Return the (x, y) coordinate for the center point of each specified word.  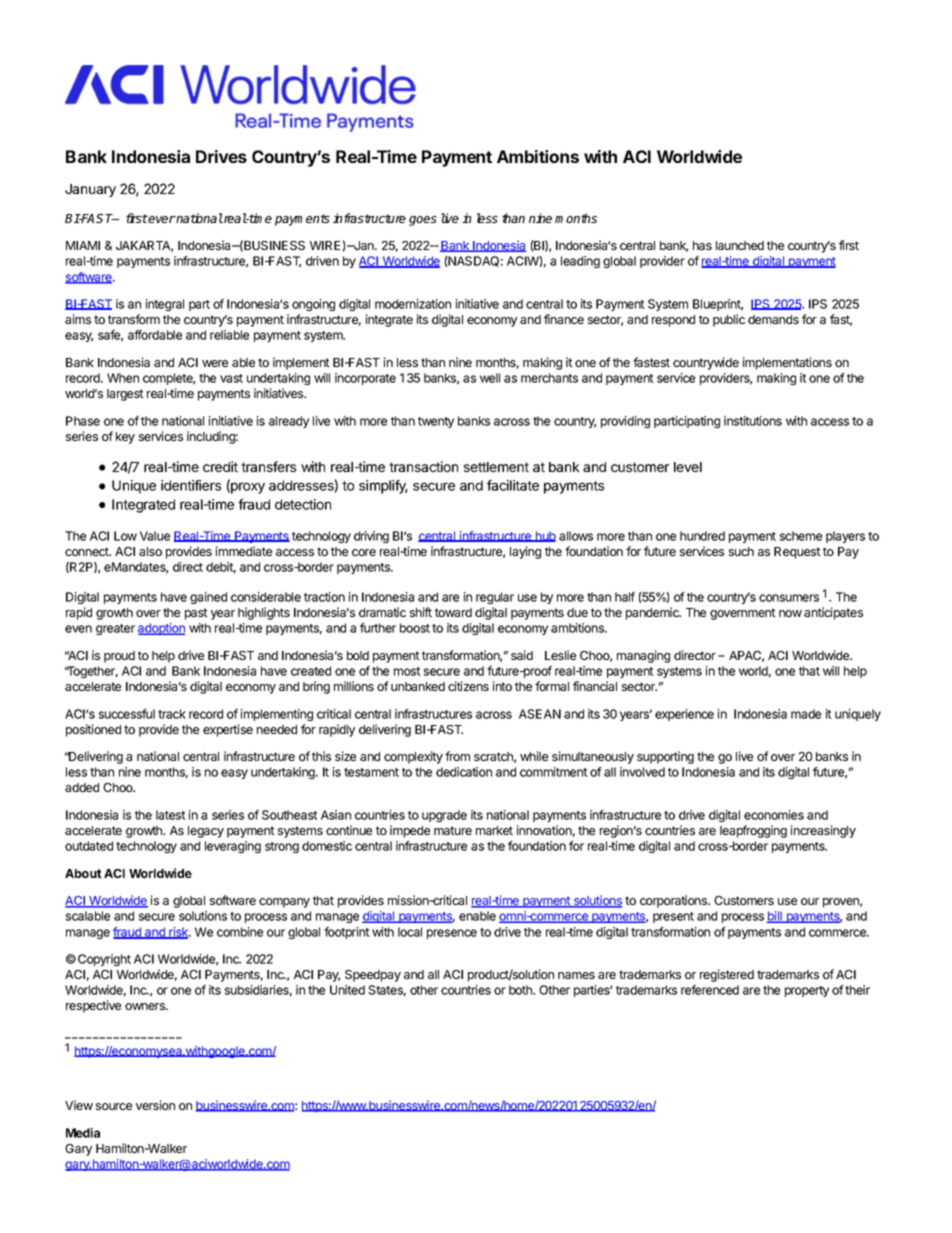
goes (423, 221)
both (521, 990)
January (90, 190)
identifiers (191, 485)
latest (171, 815)
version (155, 1105)
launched (740, 245)
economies (774, 815)
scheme (801, 536)
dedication (464, 772)
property (807, 991)
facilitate (513, 485)
